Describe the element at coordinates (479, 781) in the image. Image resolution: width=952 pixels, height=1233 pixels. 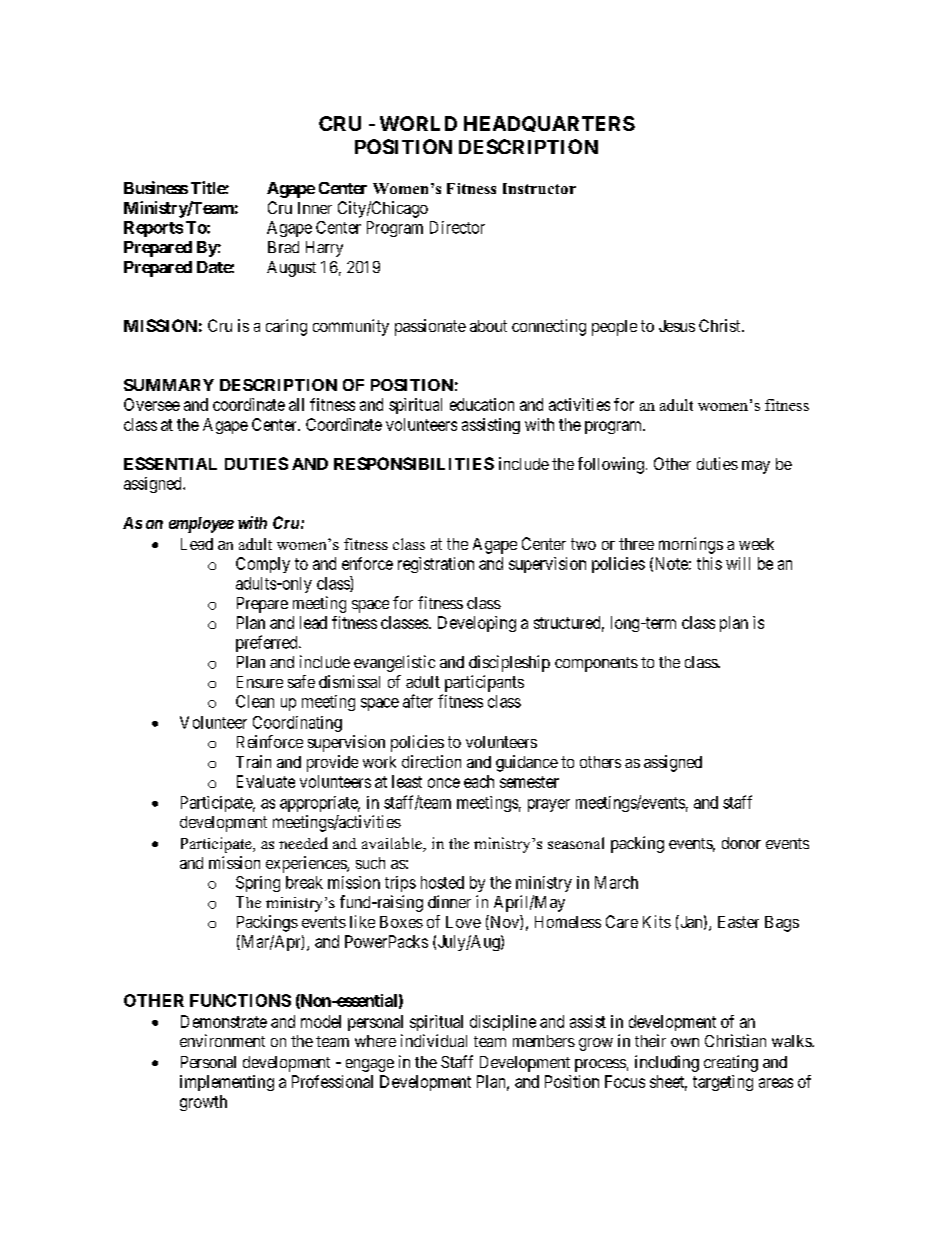
I see `each` at that location.
